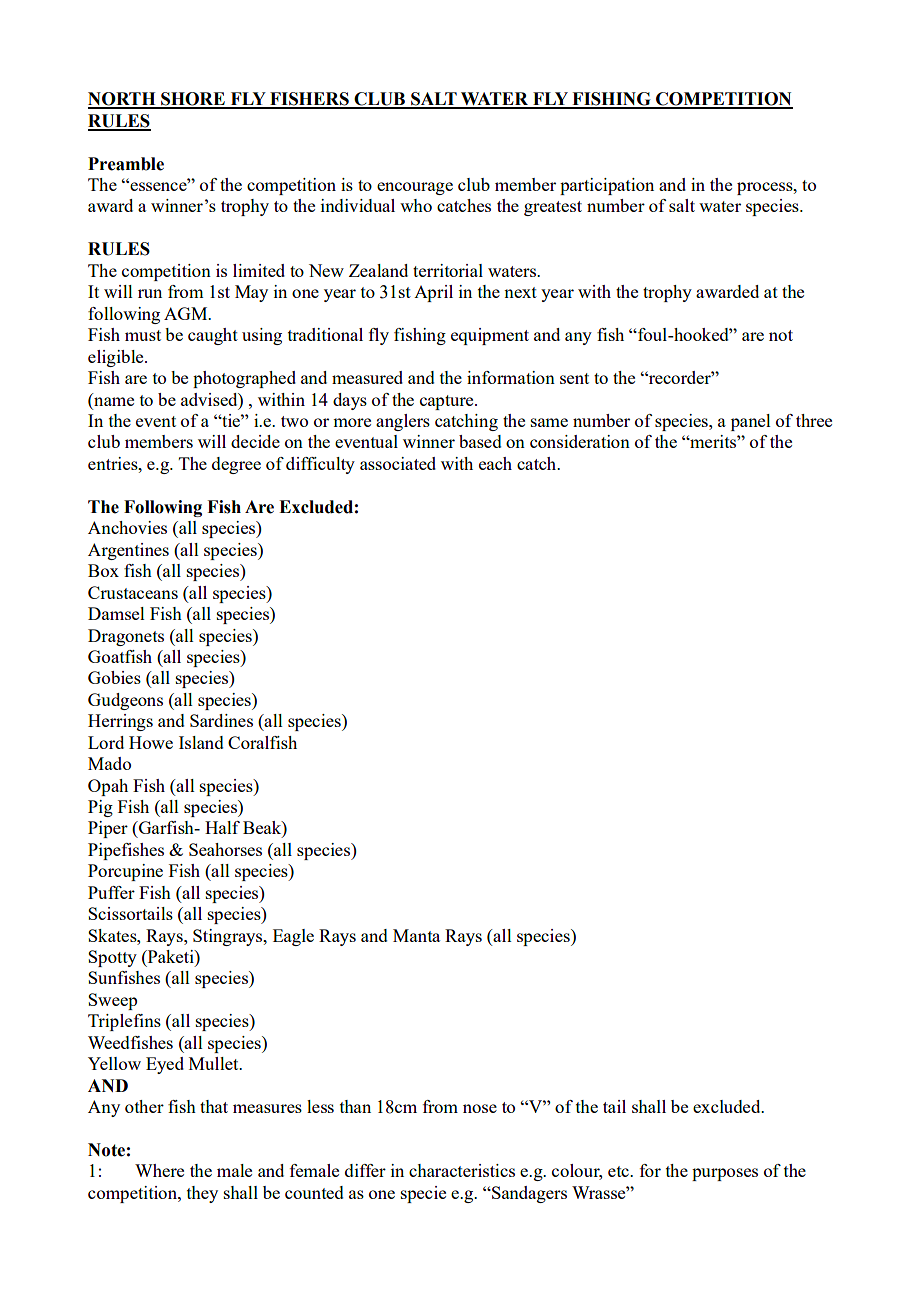 The height and width of the document is (1308, 924). I want to click on each, so click(495, 463).
